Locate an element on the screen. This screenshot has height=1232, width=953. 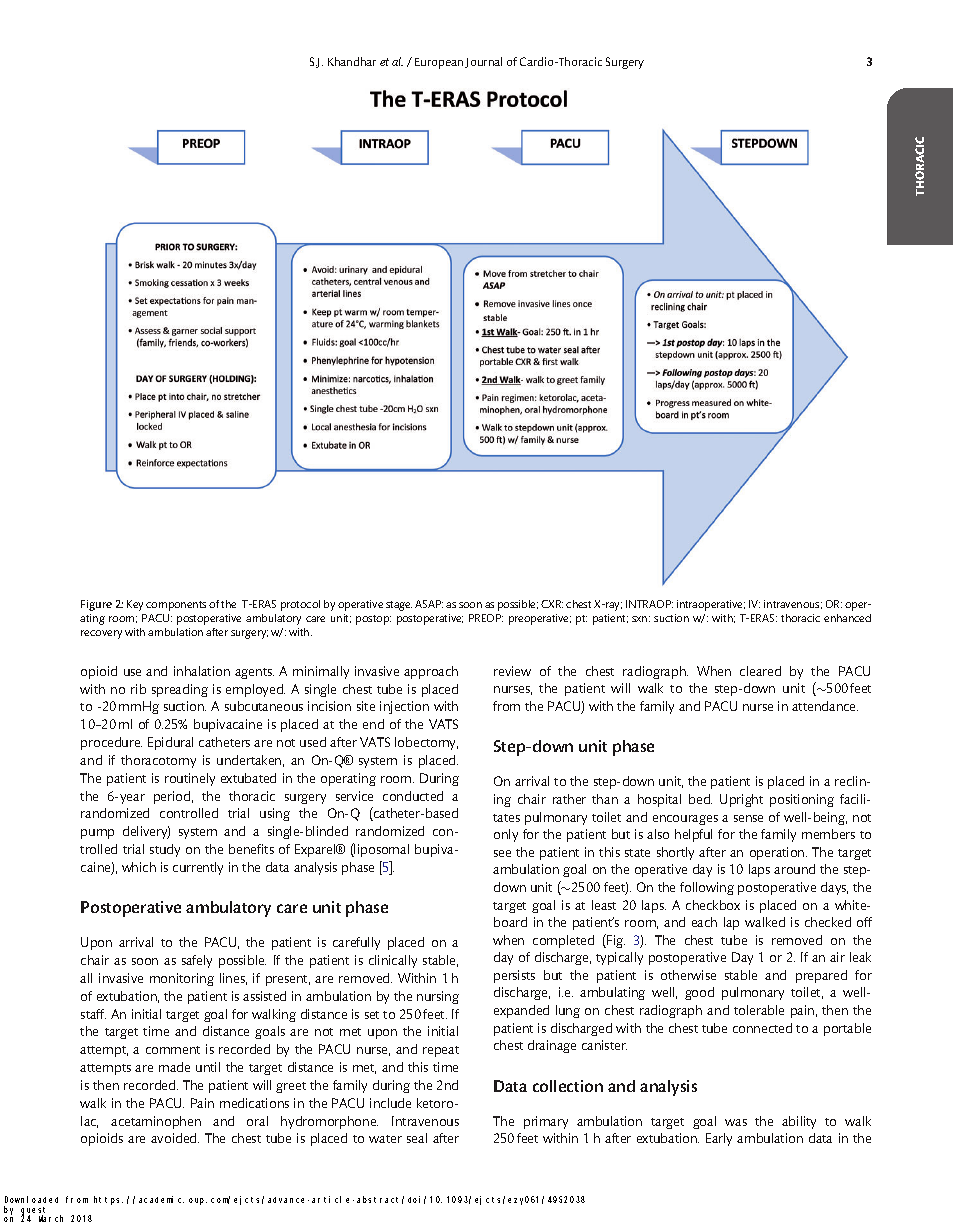
avoided is located at coordinates (175, 1138).
